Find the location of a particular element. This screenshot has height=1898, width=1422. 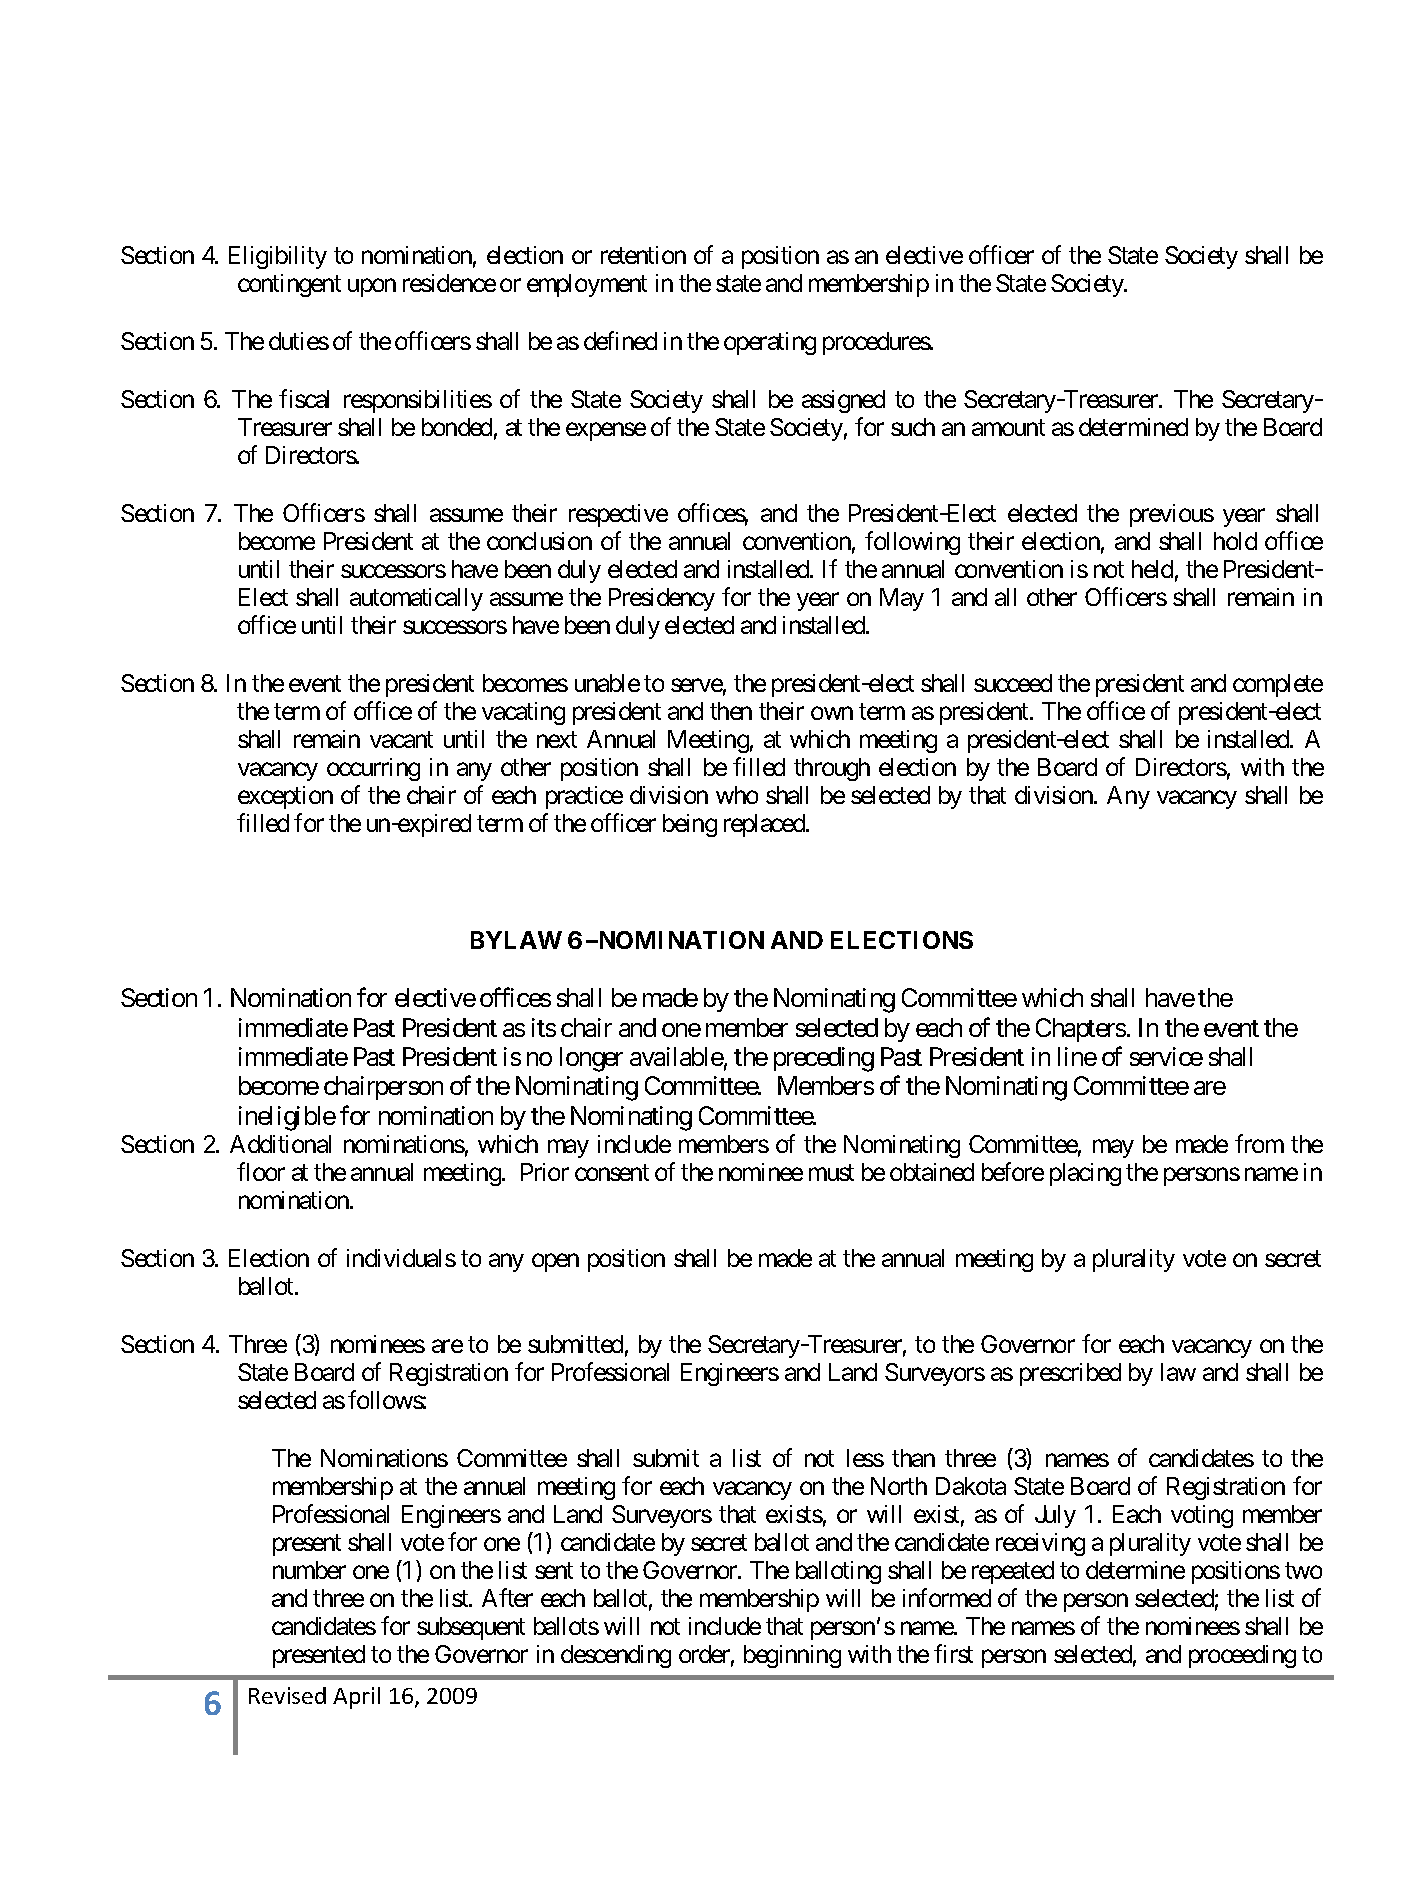

April is located at coordinates (356, 1698).
